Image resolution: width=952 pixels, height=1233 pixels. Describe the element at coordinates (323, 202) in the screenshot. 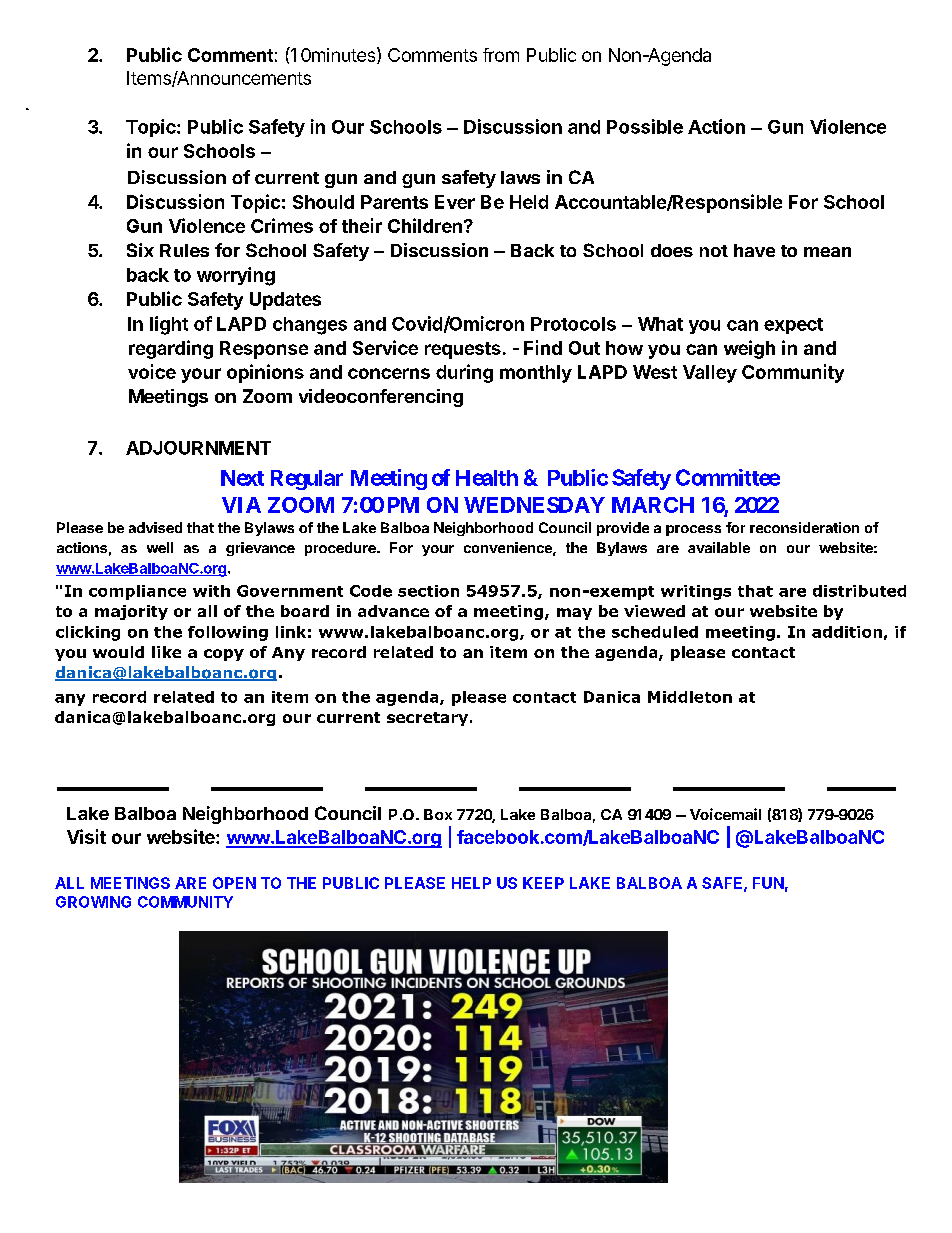

I see `Should` at that location.
